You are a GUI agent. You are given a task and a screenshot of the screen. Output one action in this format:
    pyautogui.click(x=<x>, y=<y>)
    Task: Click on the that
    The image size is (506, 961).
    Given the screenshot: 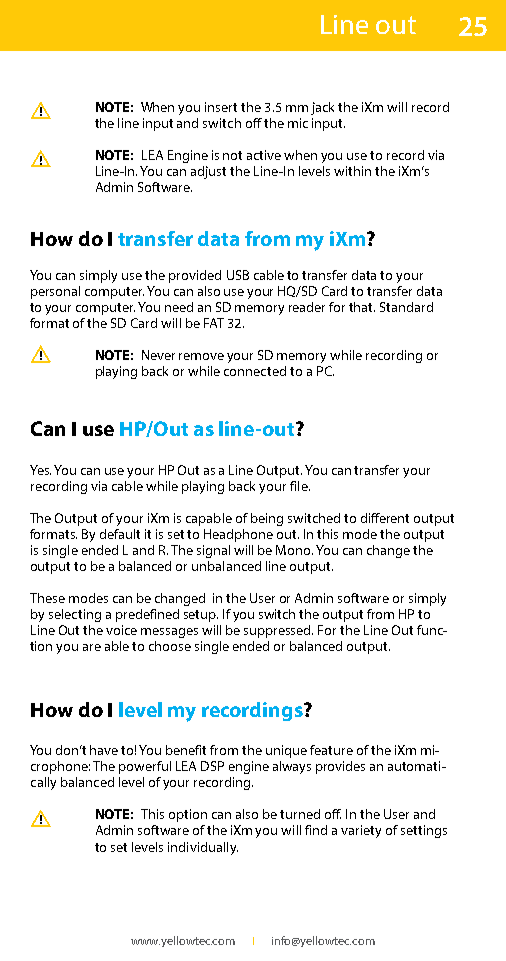 What is the action you would take?
    pyautogui.click(x=362, y=307)
